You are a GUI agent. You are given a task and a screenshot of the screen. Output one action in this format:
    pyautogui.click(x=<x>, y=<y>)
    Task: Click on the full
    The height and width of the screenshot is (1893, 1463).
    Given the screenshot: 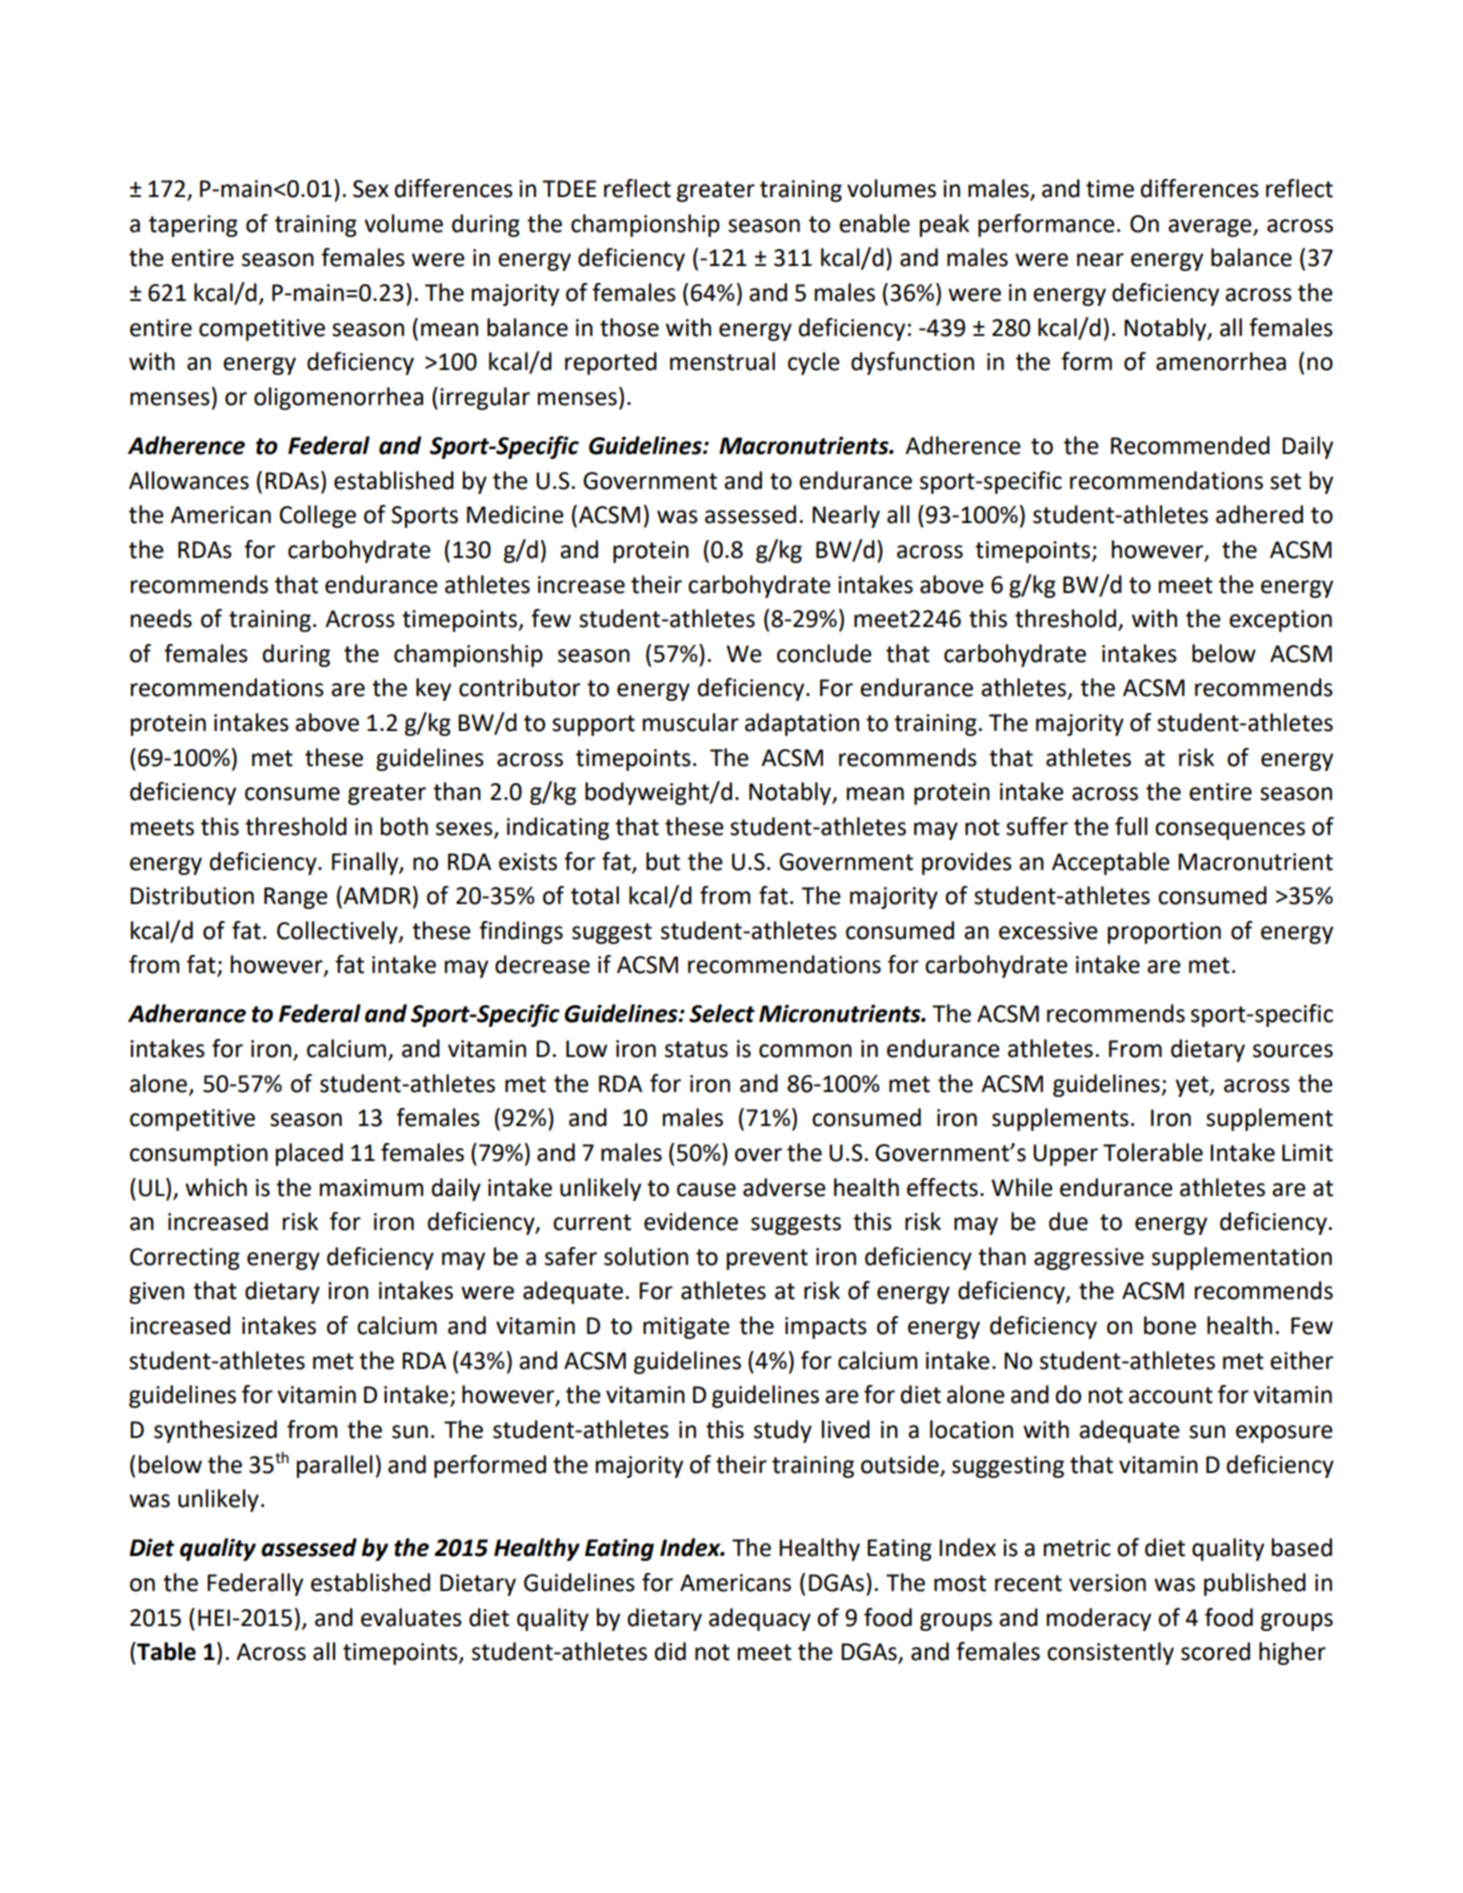 What is the action you would take?
    pyautogui.click(x=1131, y=826)
